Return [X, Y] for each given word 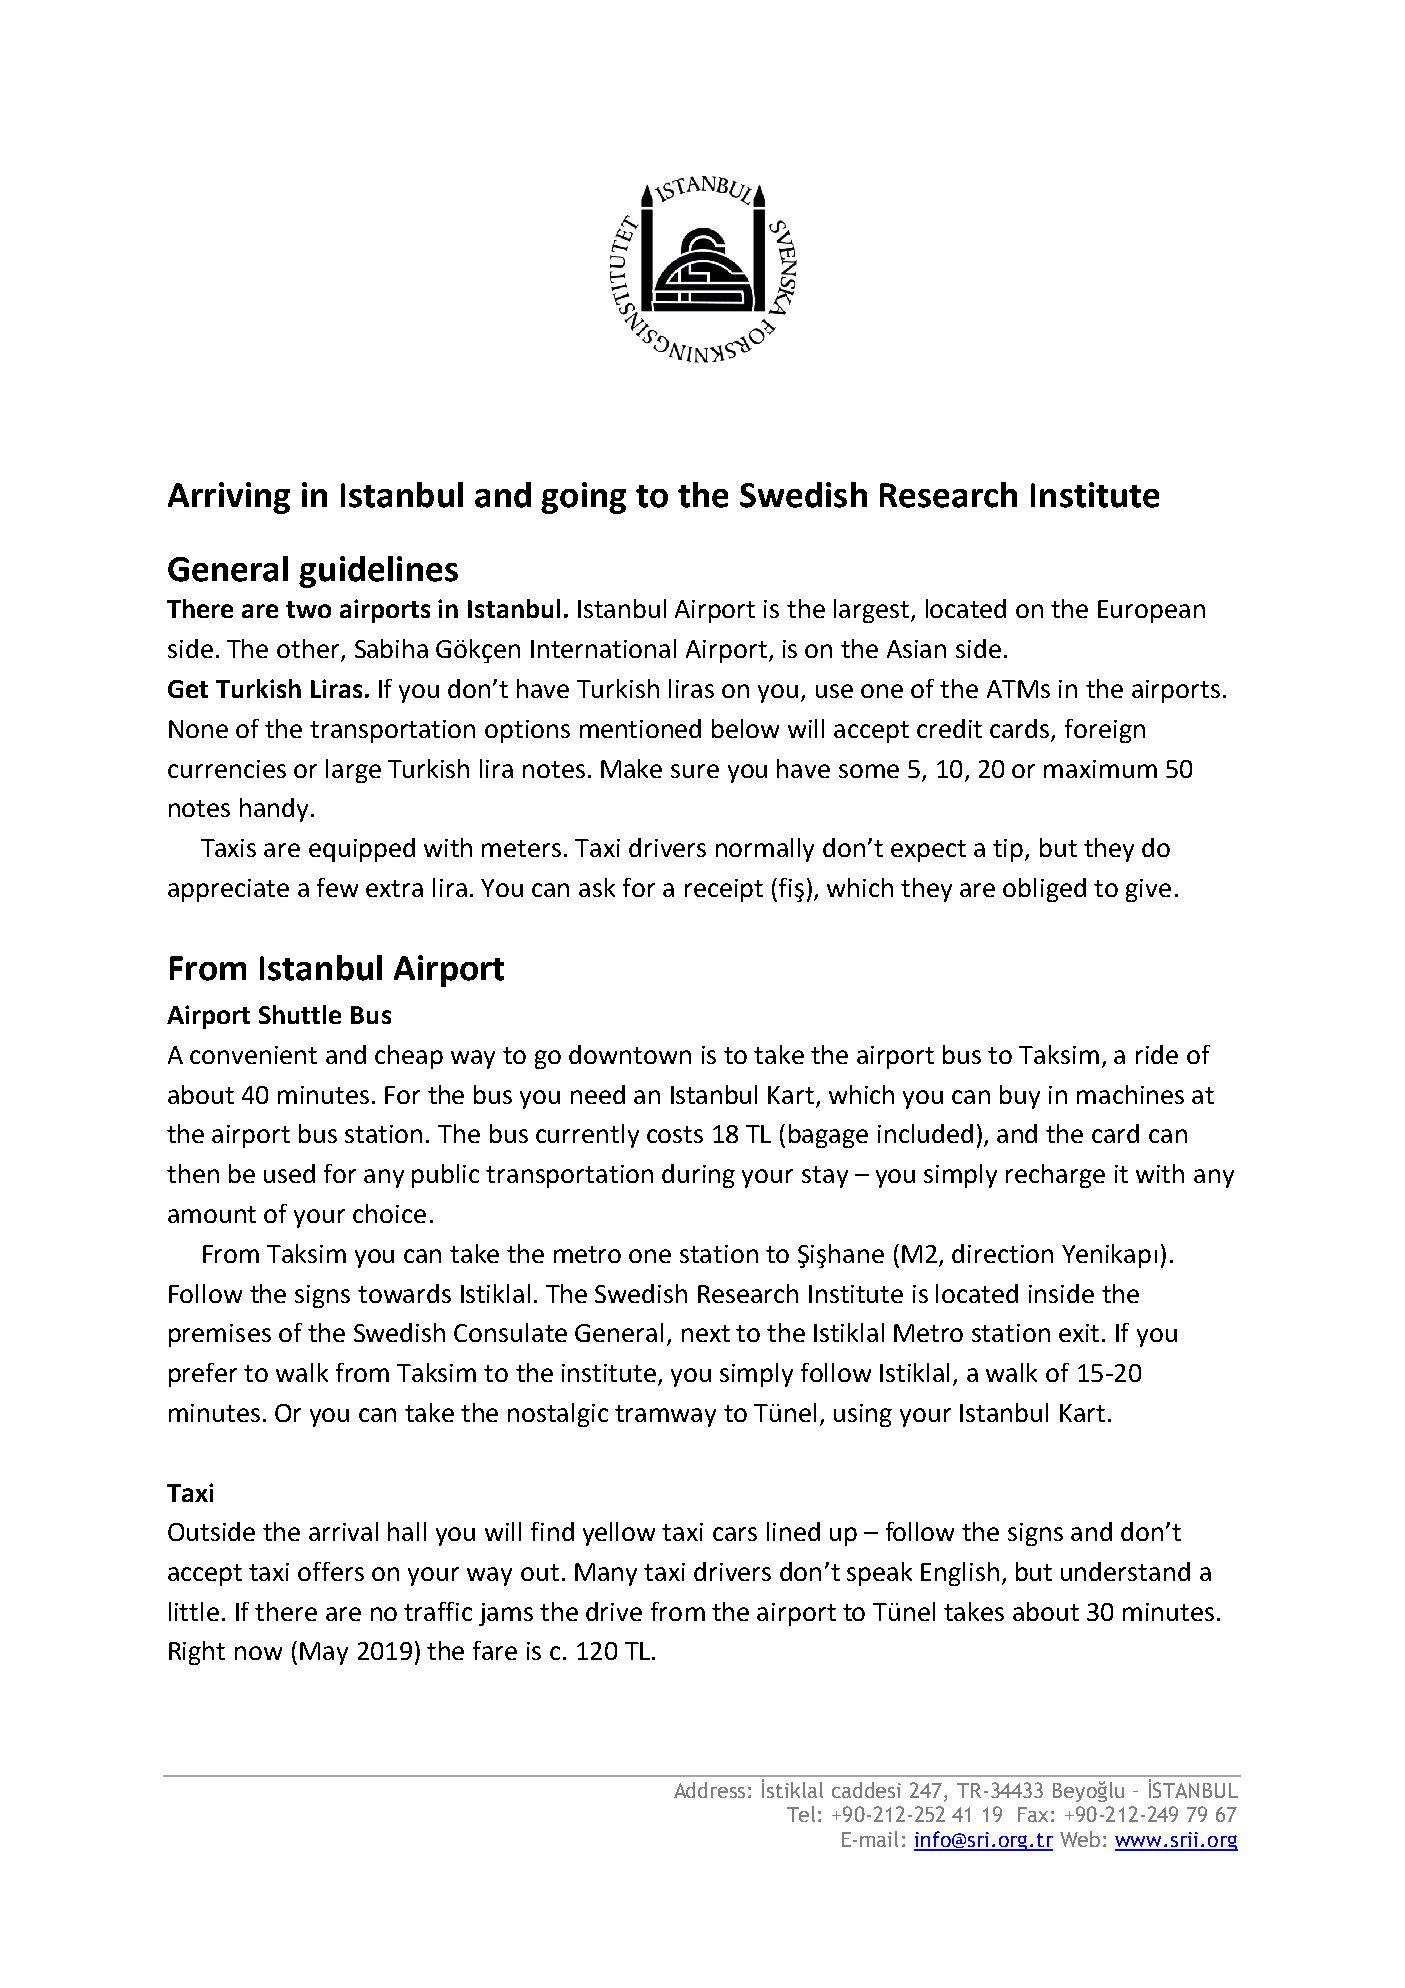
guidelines [378, 572]
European [1151, 611]
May [324, 1653]
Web [1080, 1839]
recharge [1055, 1176]
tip [1009, 850]
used [289, 1173]
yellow [619, 1534]
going [583, 498]
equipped [362, 850]
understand [1125, 1571]
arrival [343, 1531]
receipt [724, 890]
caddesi [866, 1790]
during [698, 1176]
